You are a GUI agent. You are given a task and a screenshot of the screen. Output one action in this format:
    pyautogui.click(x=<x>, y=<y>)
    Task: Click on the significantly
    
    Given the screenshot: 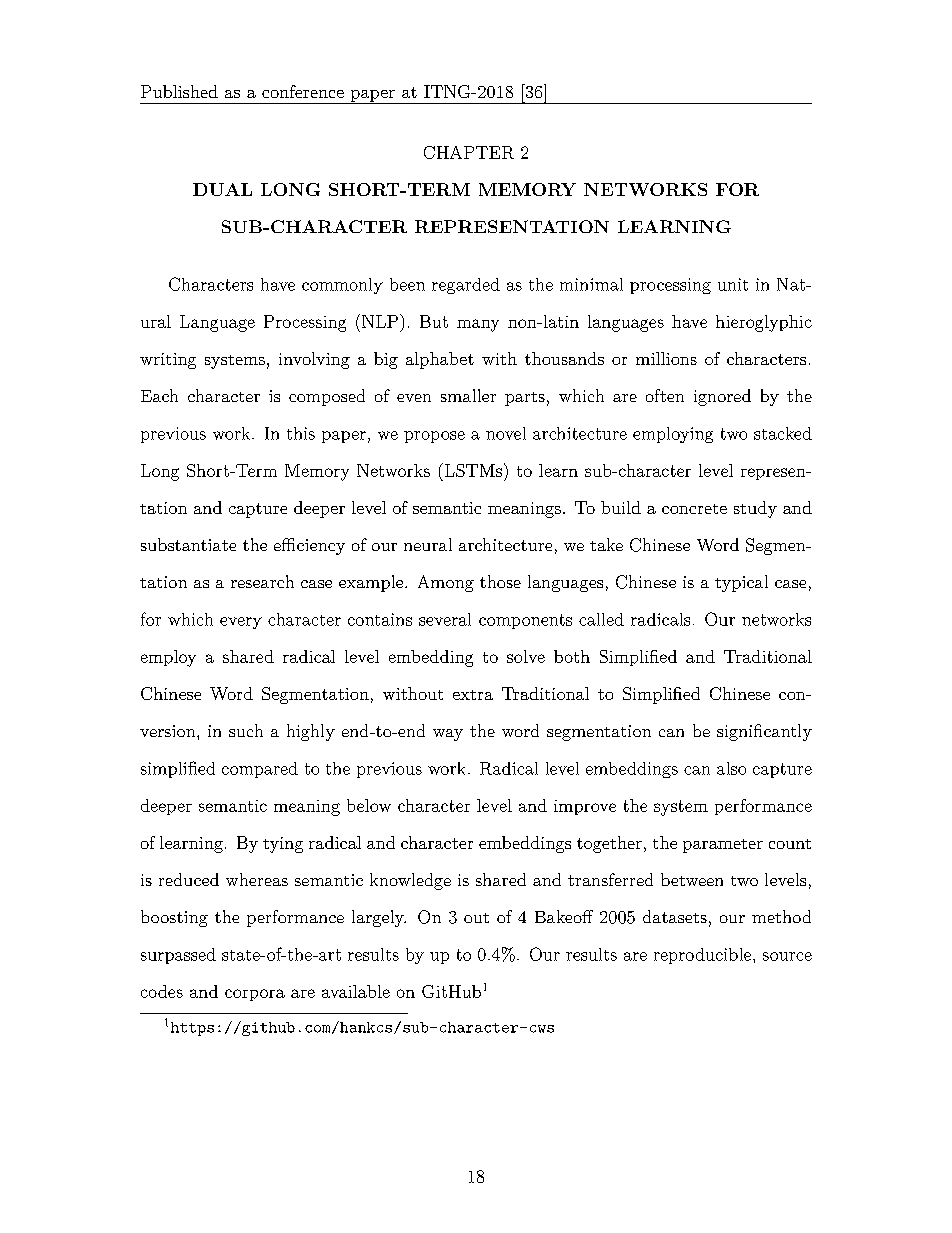 What is the action you would take?
    pyautogui.click(x=764, y=732)
